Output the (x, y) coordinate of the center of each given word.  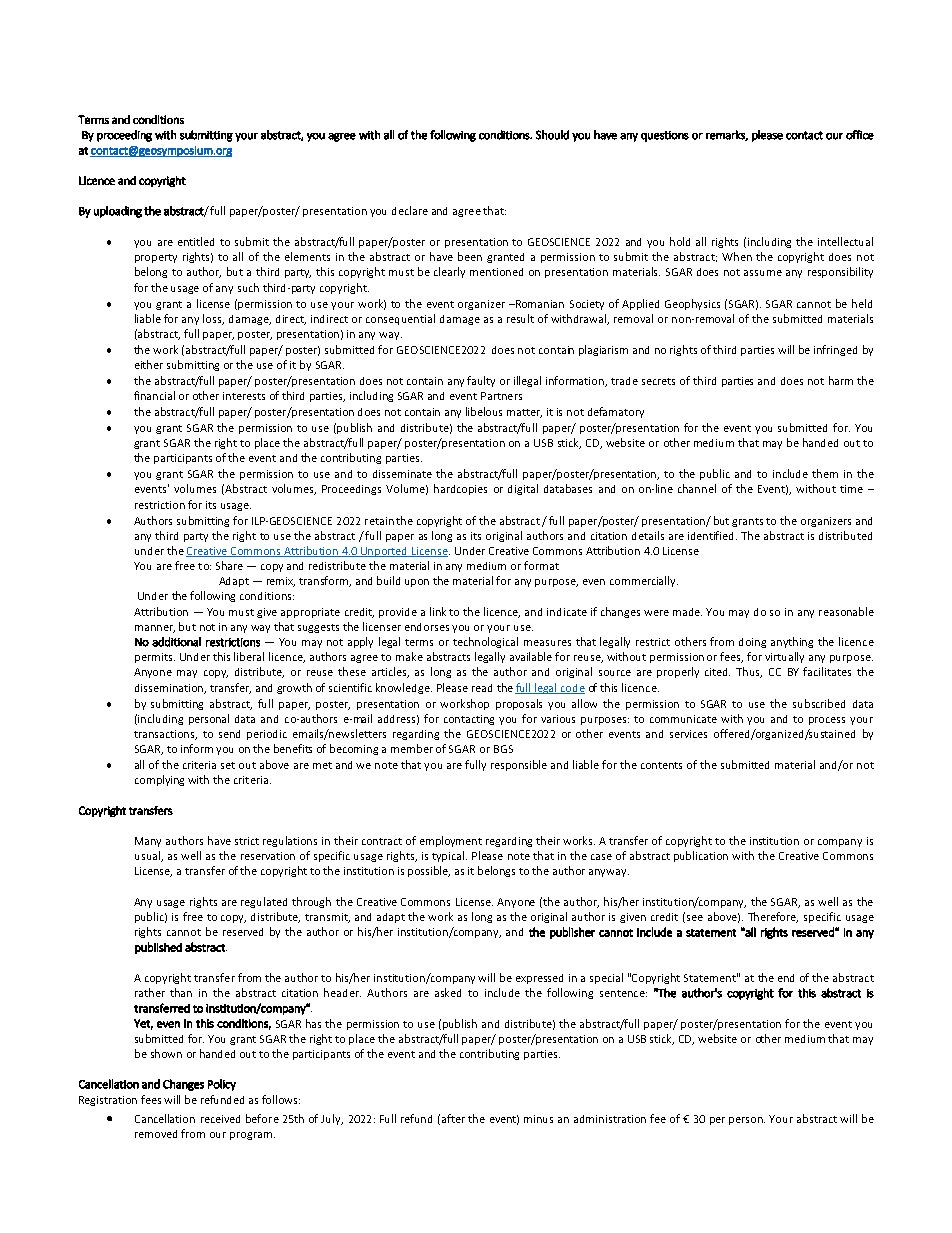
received (220, 1119)
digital (523, 489)
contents (661, 765)
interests (244, 396)
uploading (118, 212)
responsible (519, 765)
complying (159, 780)
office (860, 135)
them (825, 473)
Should (552, 135)
